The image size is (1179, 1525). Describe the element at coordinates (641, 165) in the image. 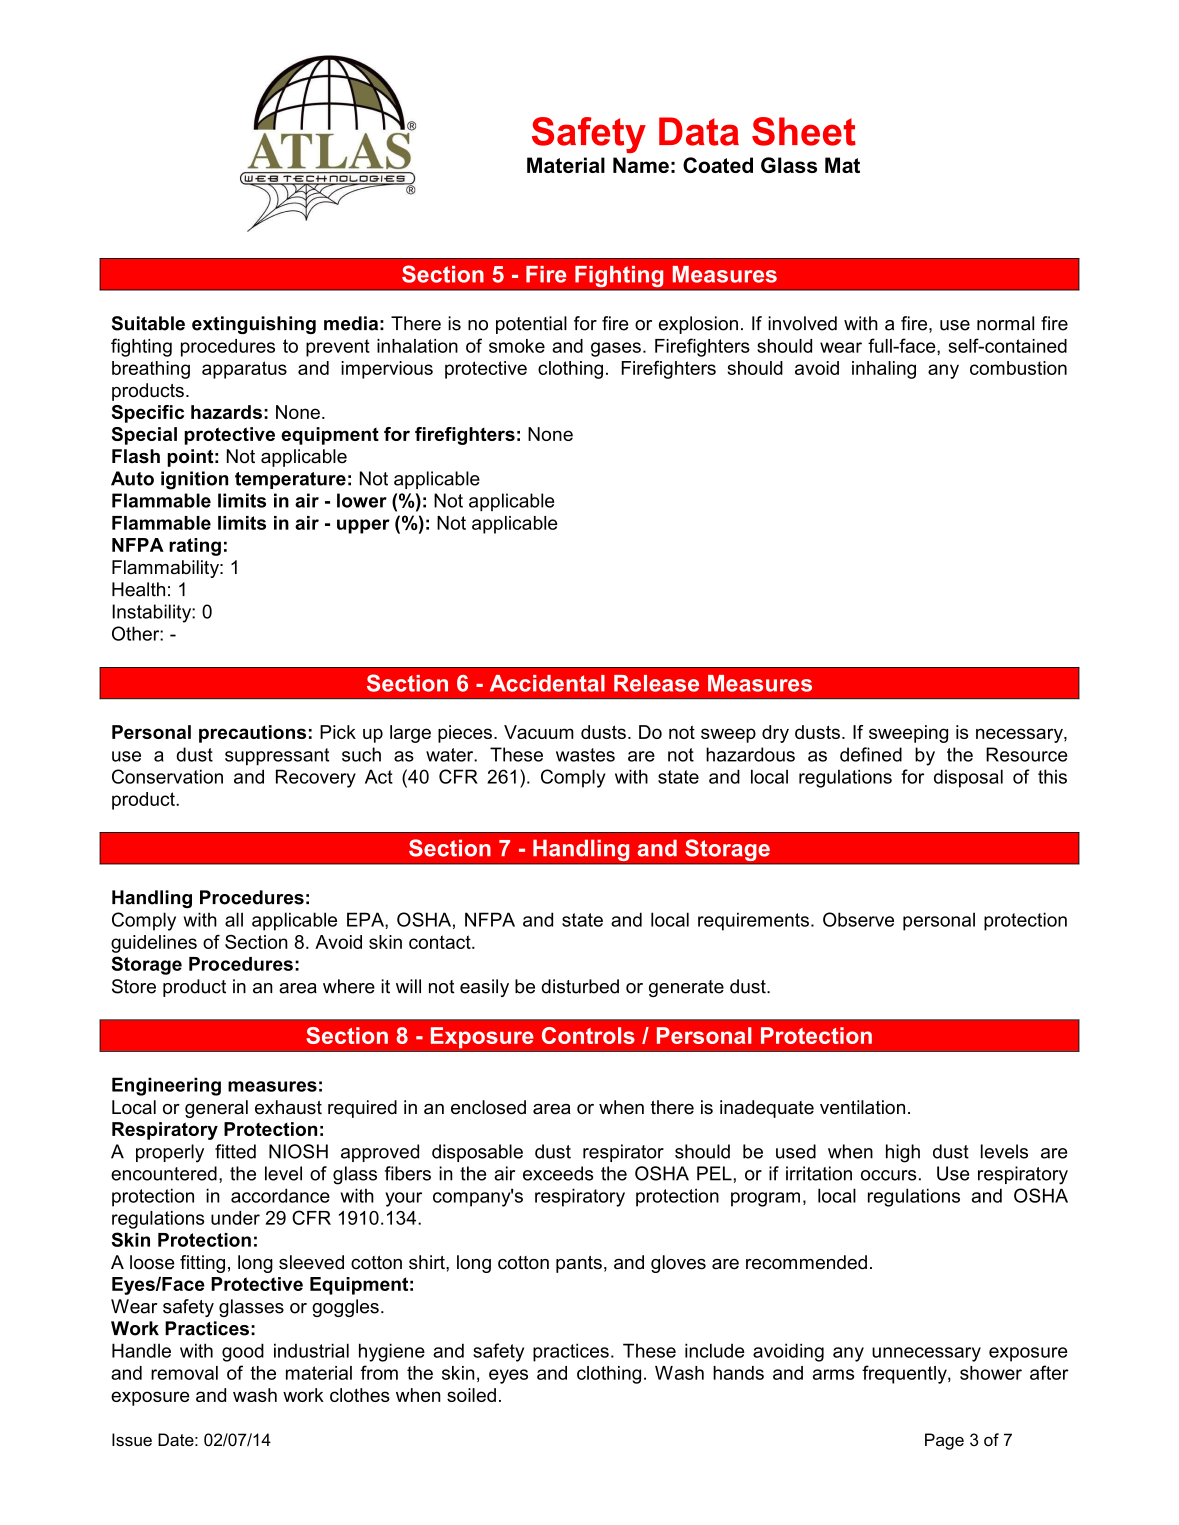

I see `Name` at that location.
